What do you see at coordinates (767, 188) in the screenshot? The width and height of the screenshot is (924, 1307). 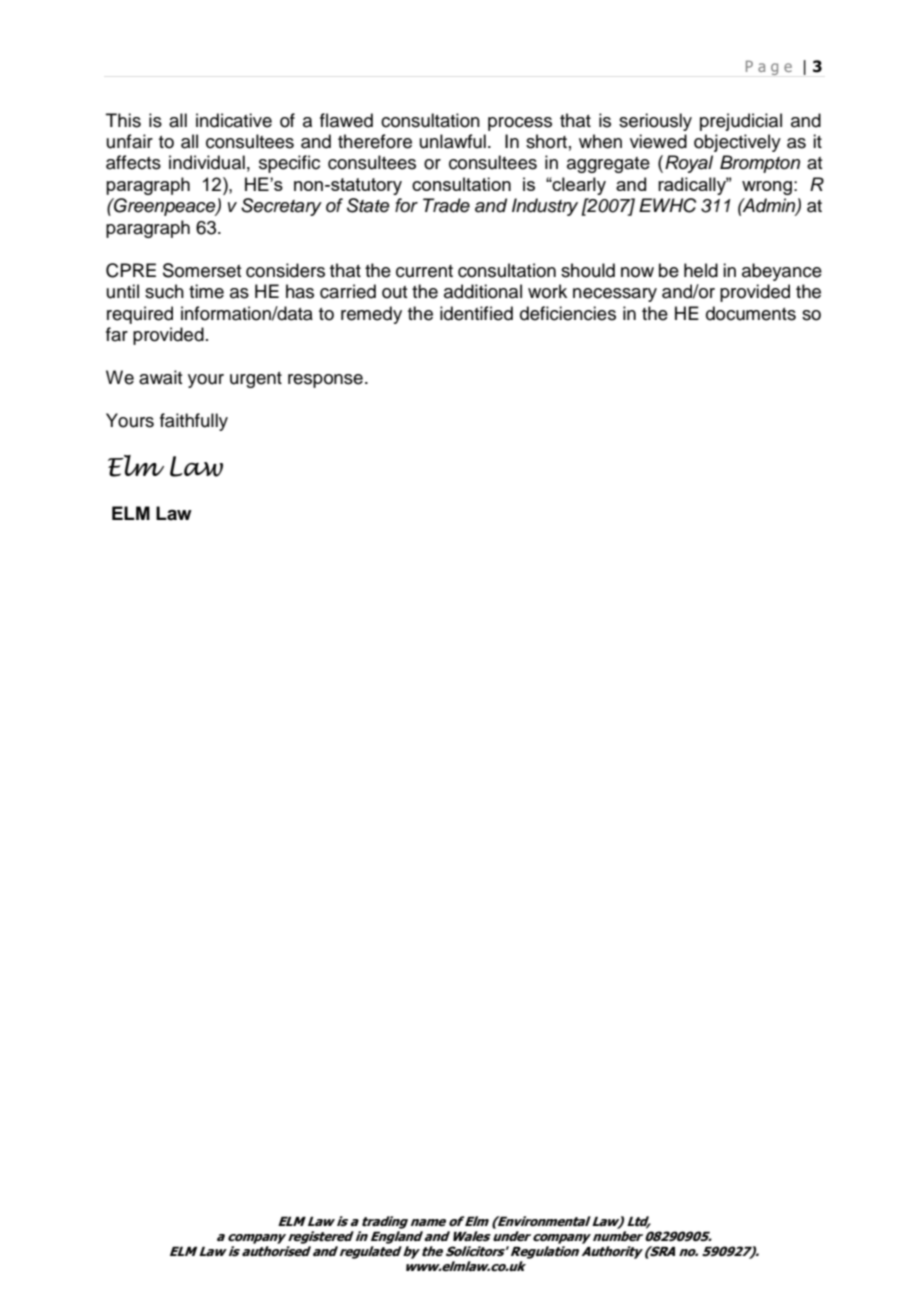 I see `wrong` at bounding box center [767, 188].
